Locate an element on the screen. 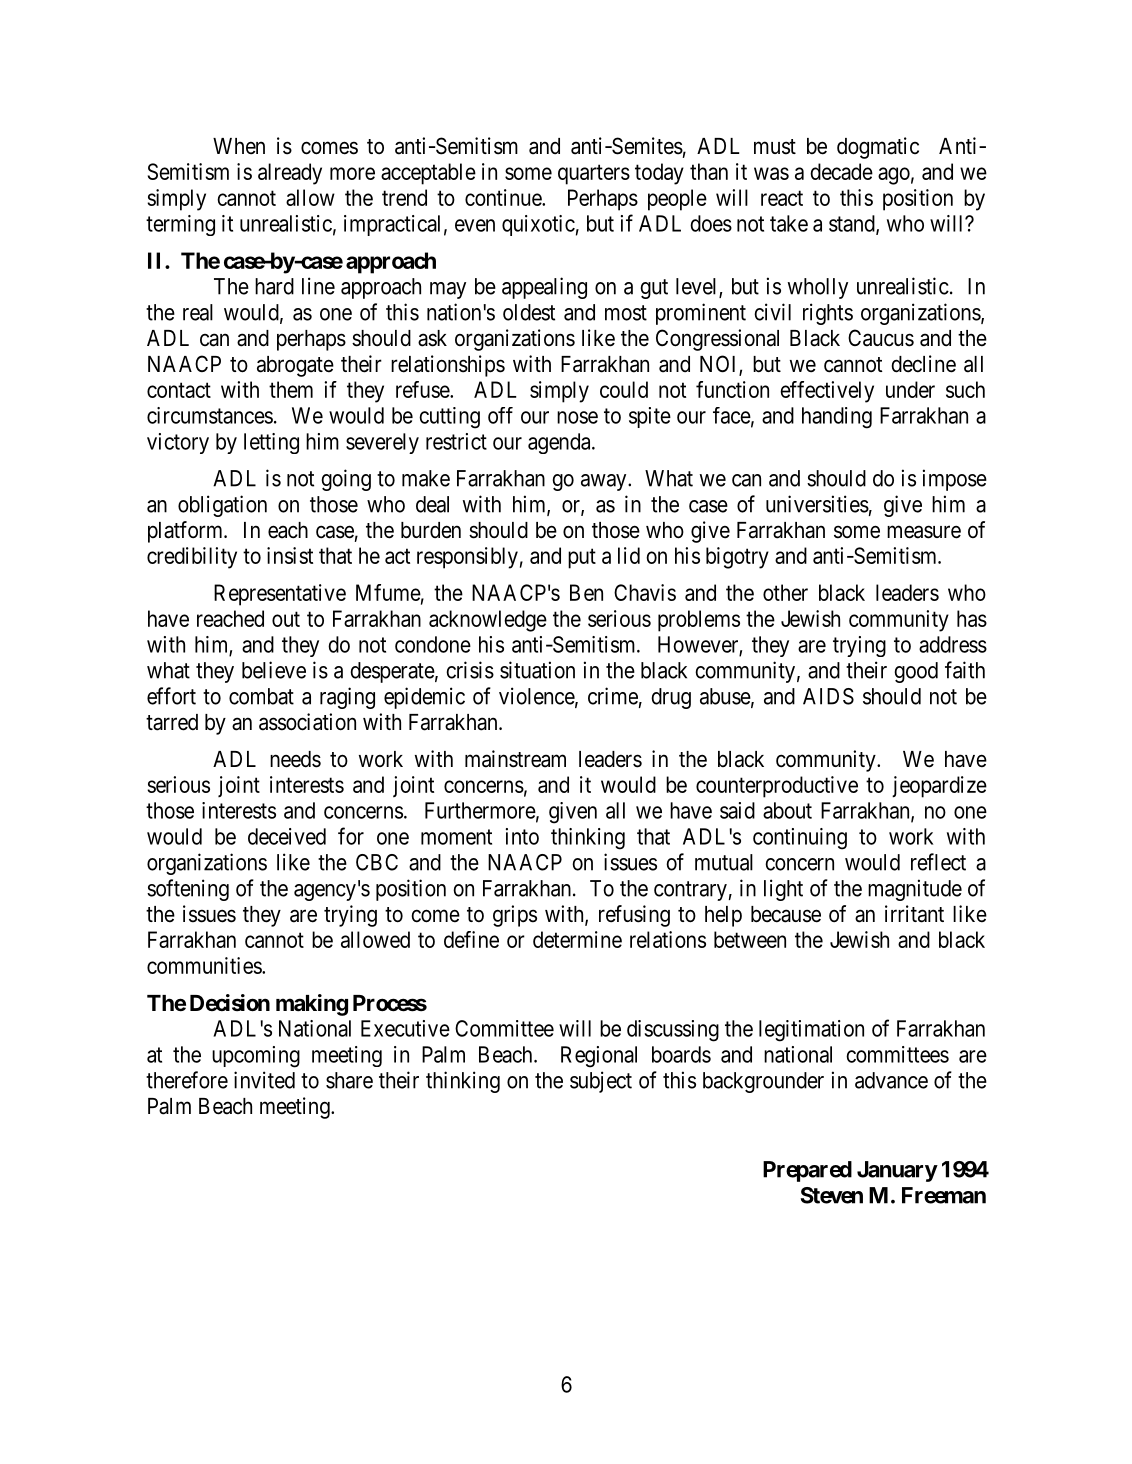 Image resolution: width=1132 pixels, height=1464 pixels. quarters is located at coordinates (594, 174).
